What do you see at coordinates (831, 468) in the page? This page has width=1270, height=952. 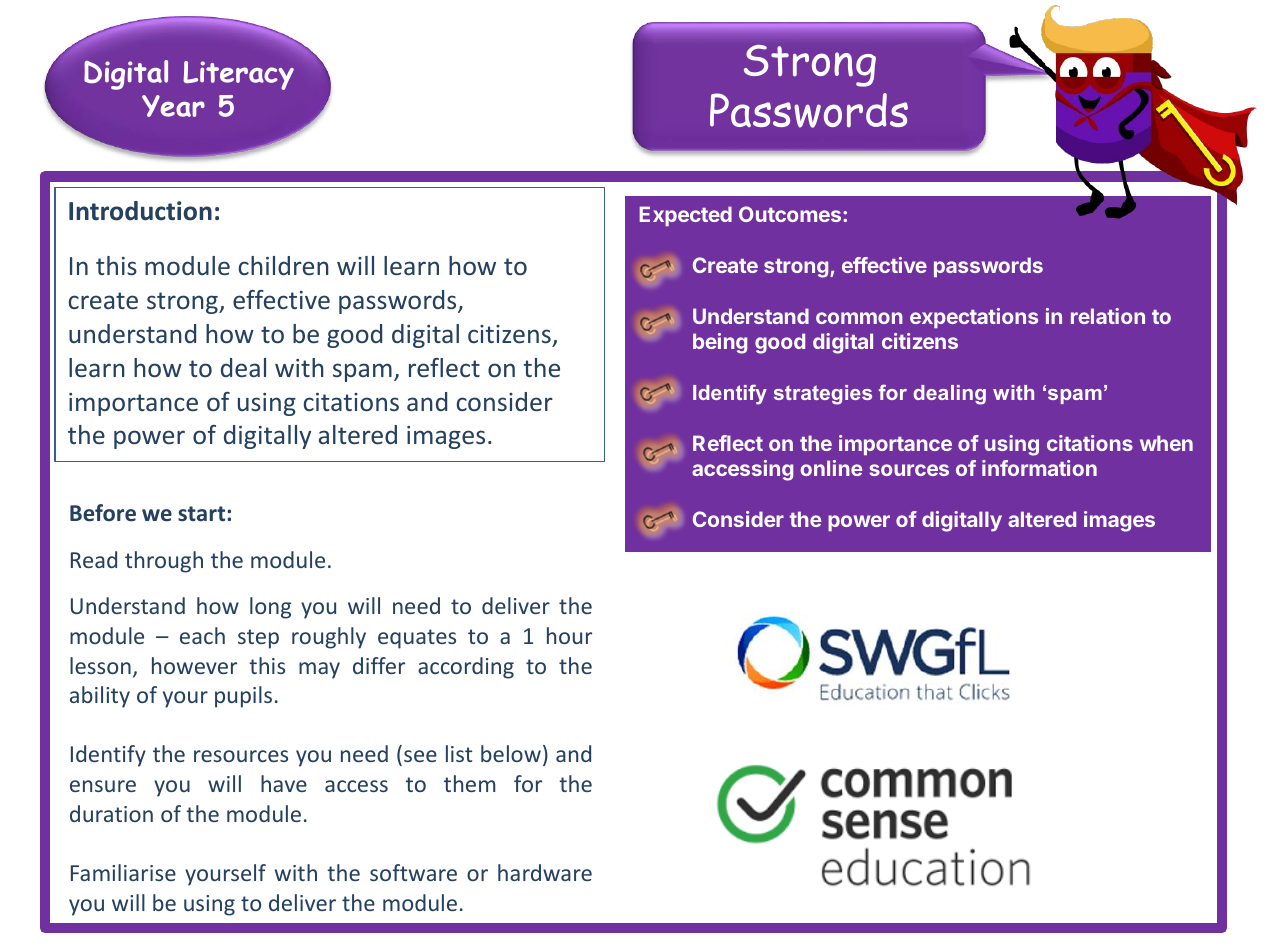 I see `online` at bounding box center [831, 468].
